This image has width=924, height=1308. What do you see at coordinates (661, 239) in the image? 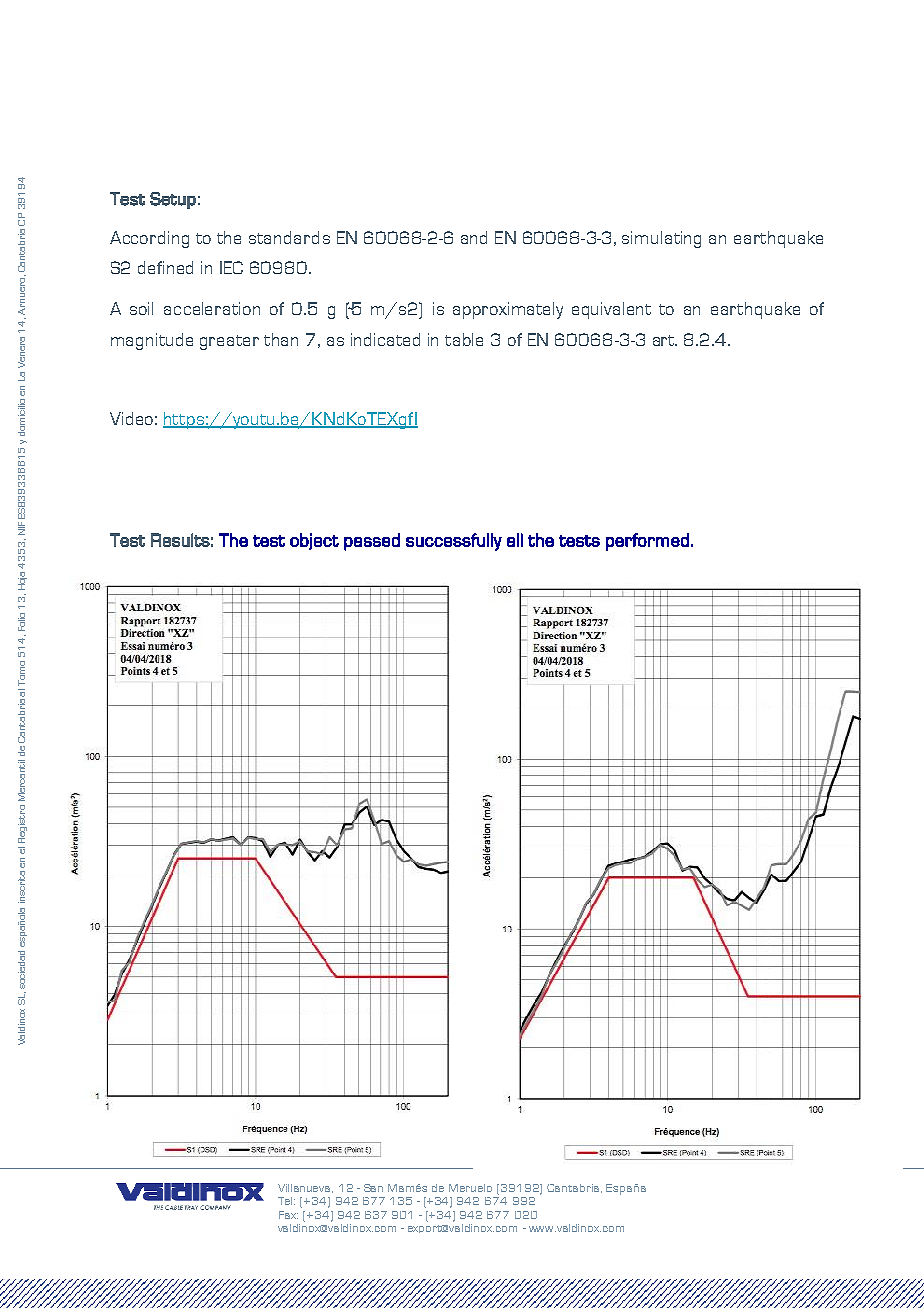
I see `simulating` at bounding box center [661, 239].
